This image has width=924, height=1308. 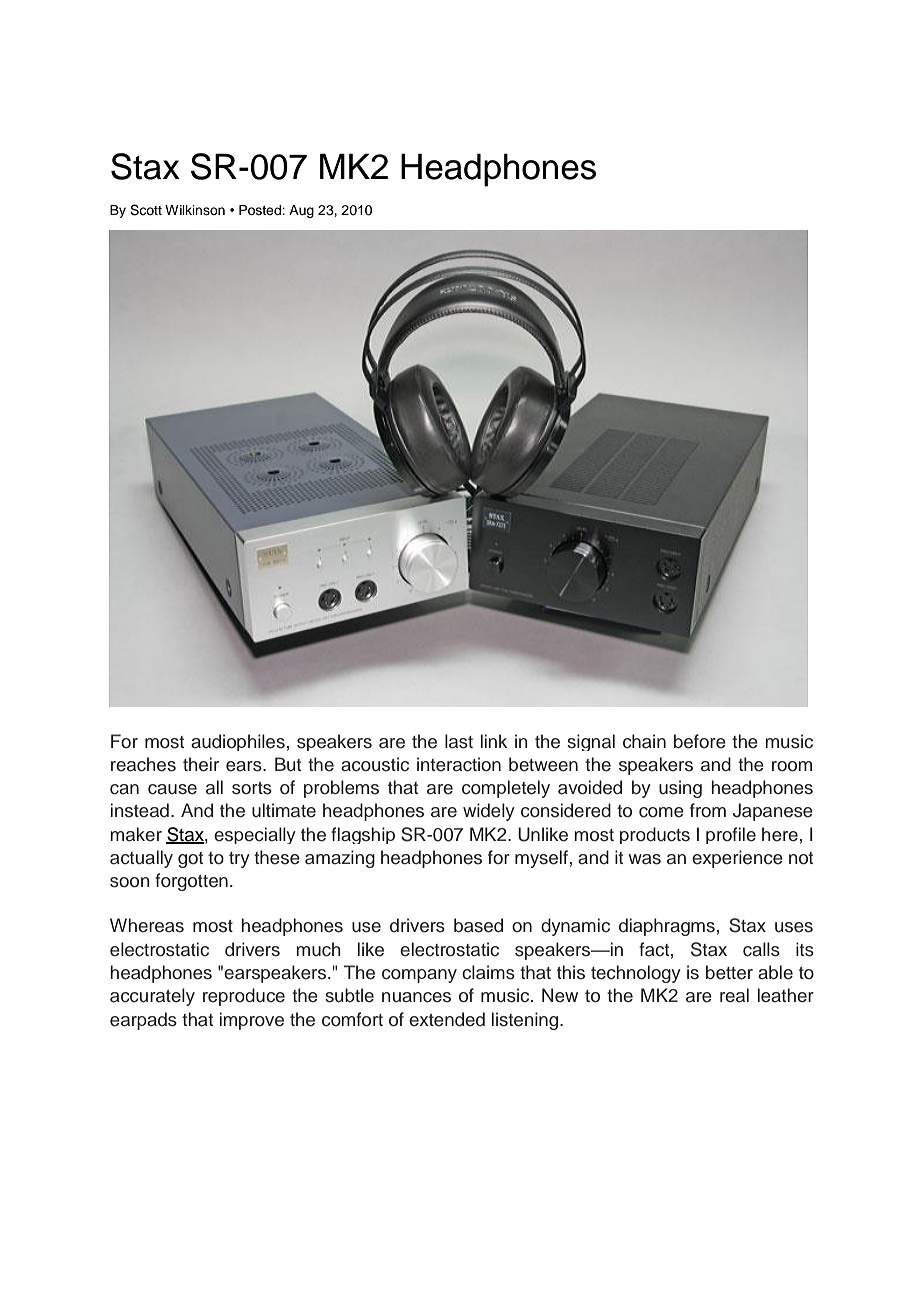 What do you see at coordinates (447, 1019) in the image?
I see `extended` at bounding box center [447, 1019].
